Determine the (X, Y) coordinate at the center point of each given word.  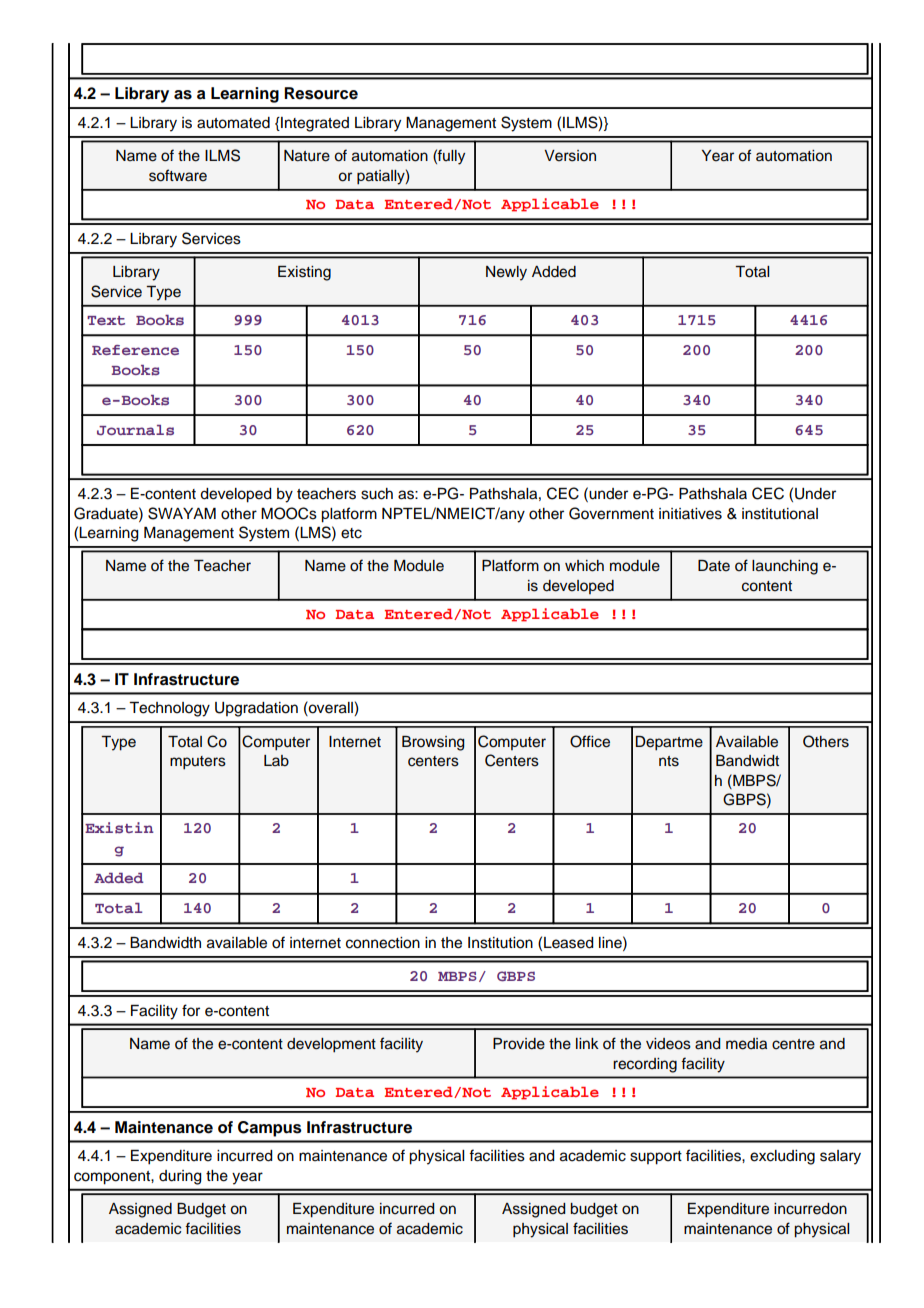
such (377, 494)
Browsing (433, 743)
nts (669, 761)
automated (233, 123)
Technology (169, 709)
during (180, 1177)
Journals (135, 430)
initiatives (690, 514)
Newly (506, 273)
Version (570, 156)
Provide (519, 1044)
